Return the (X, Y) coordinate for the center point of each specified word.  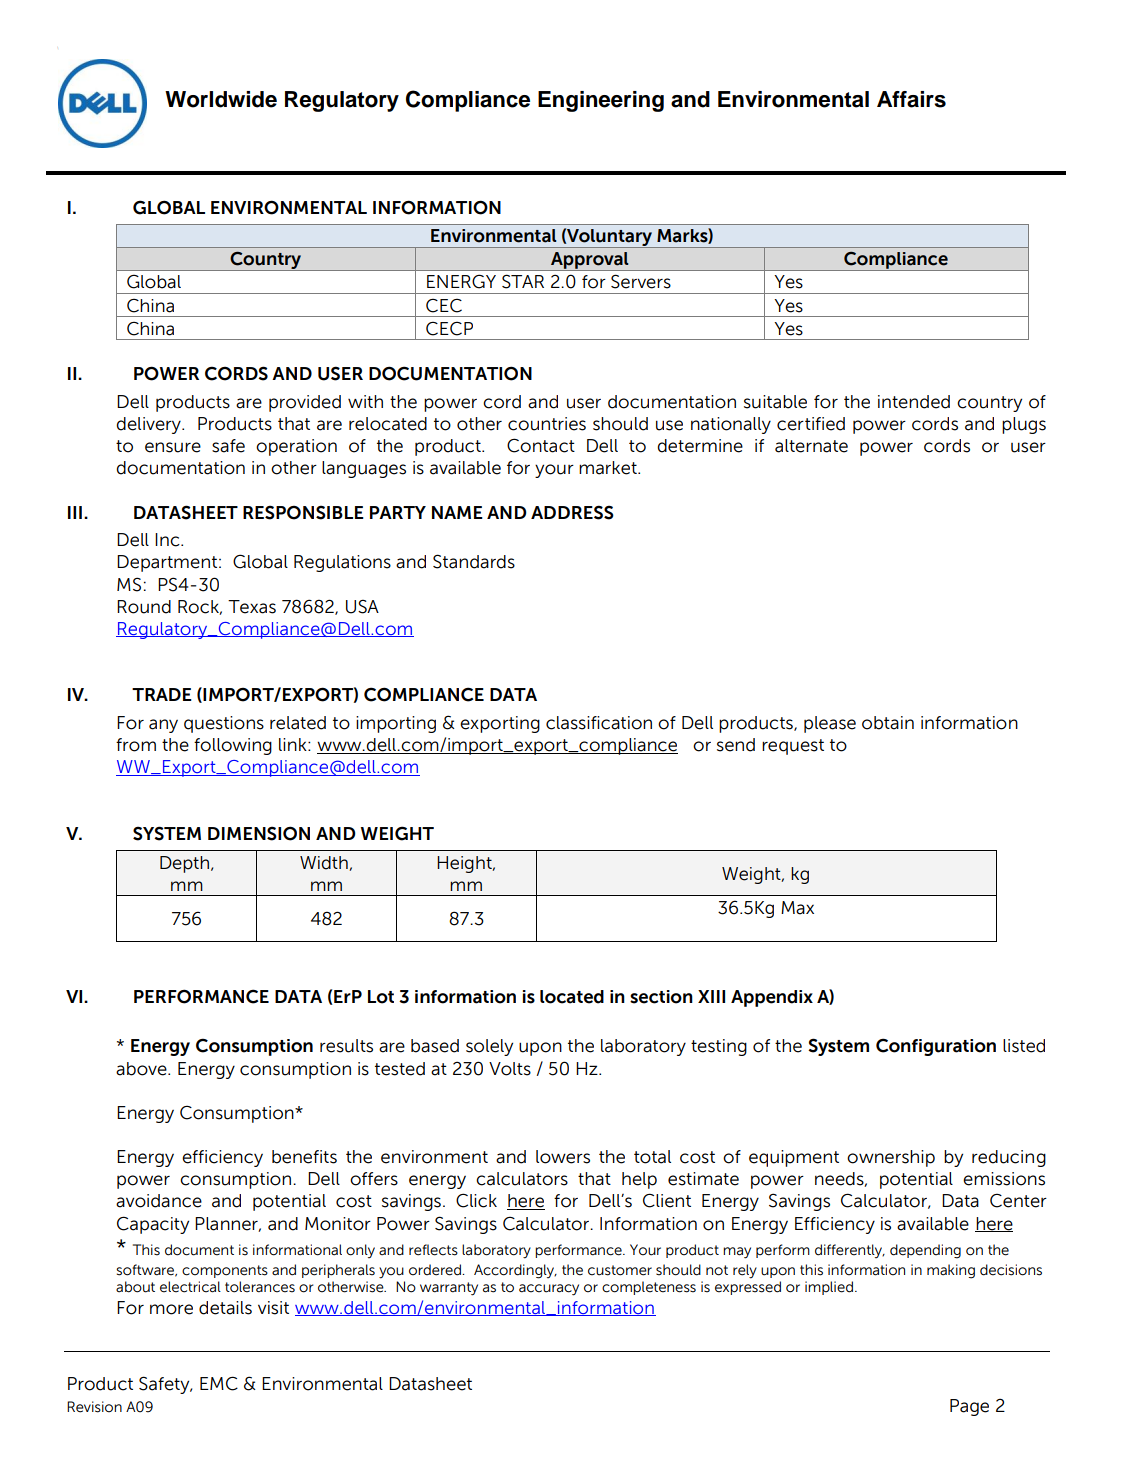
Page (969, 1407)
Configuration (936, 1047)
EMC (219, 1383)
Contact (541, 445)
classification (599, 723)
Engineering (601, 101)
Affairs (911, 99)
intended (914, 402)
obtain (888, 723)
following (233, 746)
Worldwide (221, 99)
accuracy (549, 1290)
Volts (510, 1069)
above (142, 1069)
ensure (173, 447)
